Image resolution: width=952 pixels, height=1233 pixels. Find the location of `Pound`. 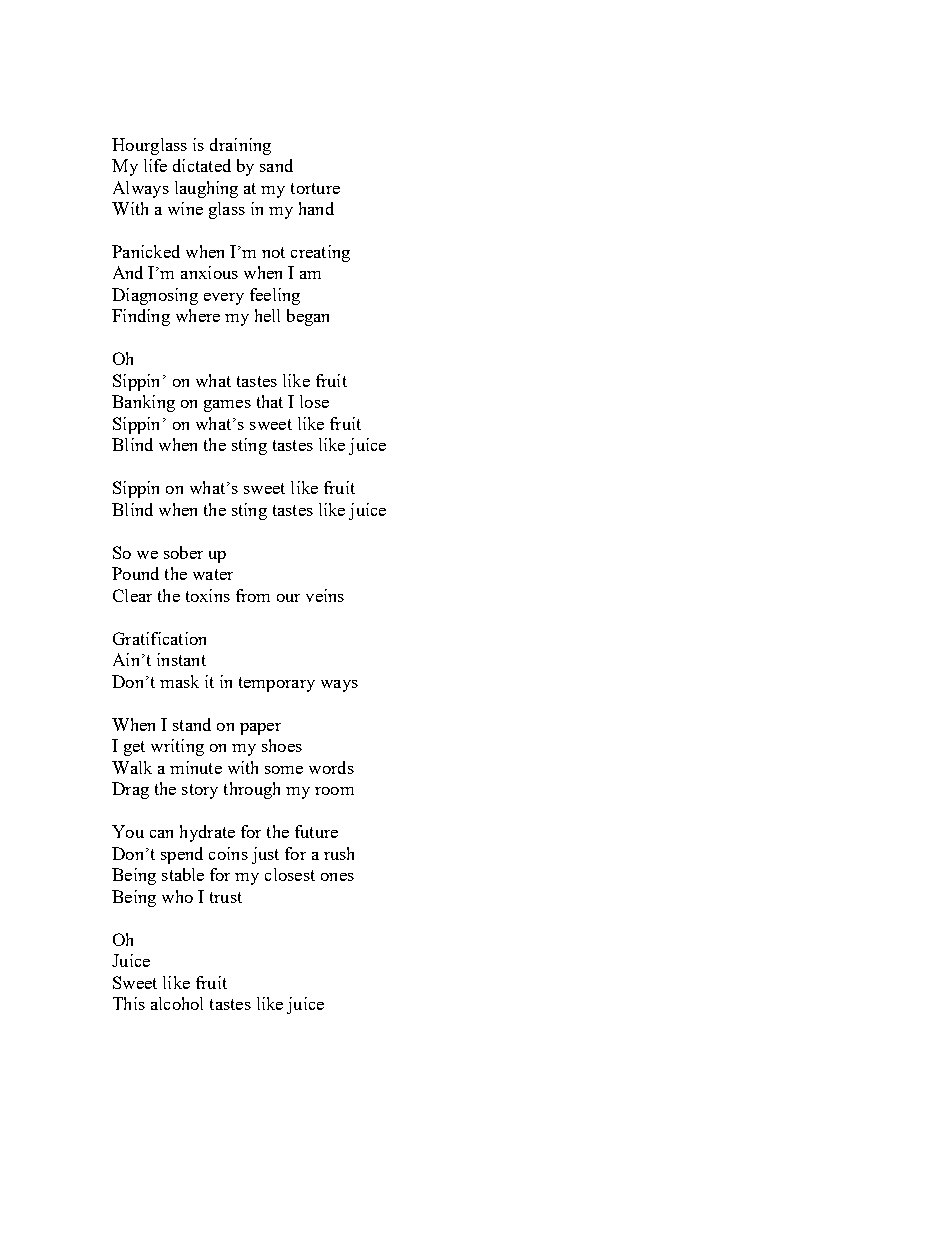

Pound is located at coordinates (135, 573).
